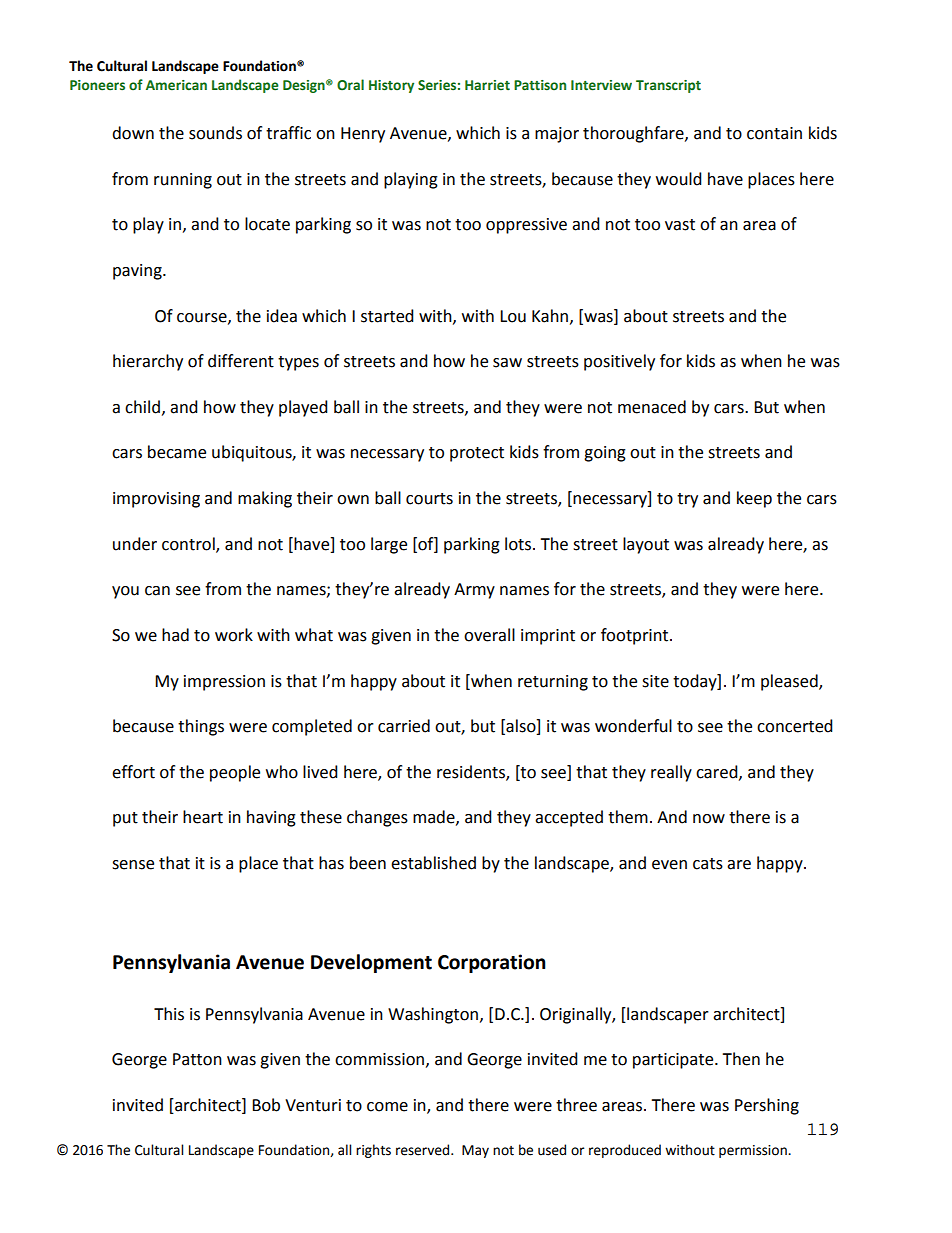 This image has height=1233, width=952. Describe the element at coordinates (215, 133) in the image. I see `sounds` at that location.
